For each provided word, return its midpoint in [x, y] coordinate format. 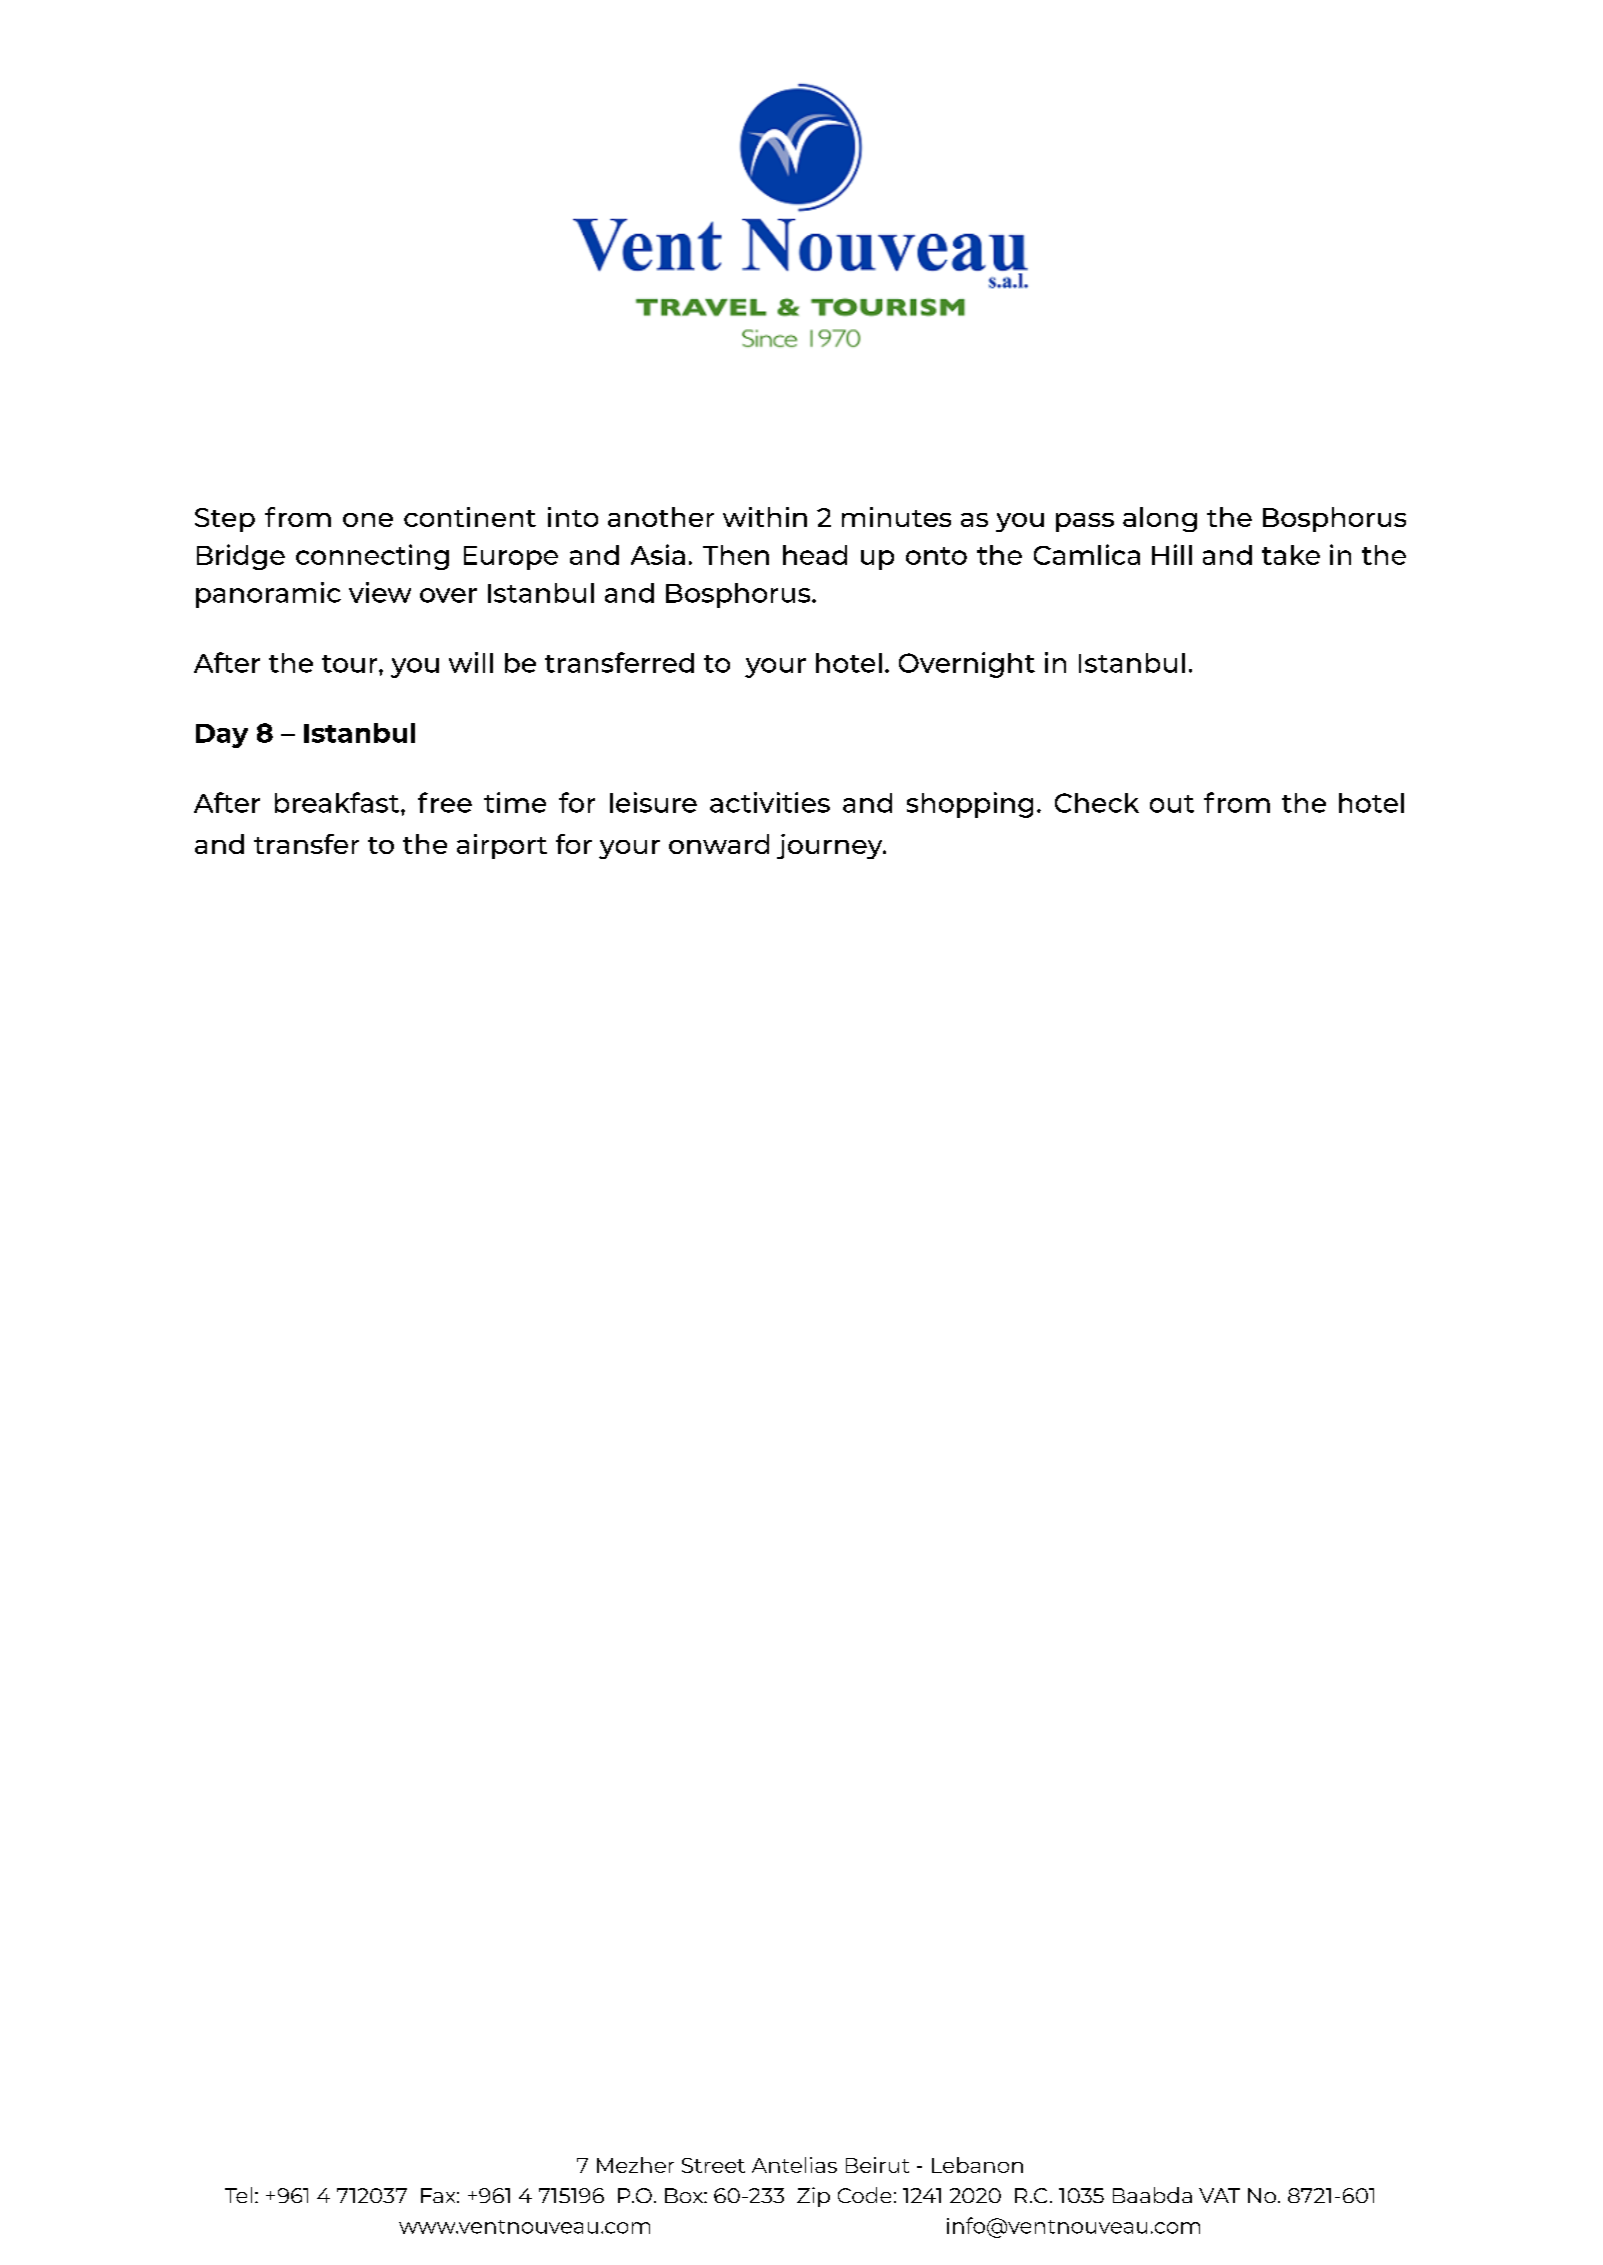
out [1172, 804]
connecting [372, 557]
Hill [1172, 554]
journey [831, 846]
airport [502, 846]
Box [685, 2195]
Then [736, 555]
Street [713, 2165]
